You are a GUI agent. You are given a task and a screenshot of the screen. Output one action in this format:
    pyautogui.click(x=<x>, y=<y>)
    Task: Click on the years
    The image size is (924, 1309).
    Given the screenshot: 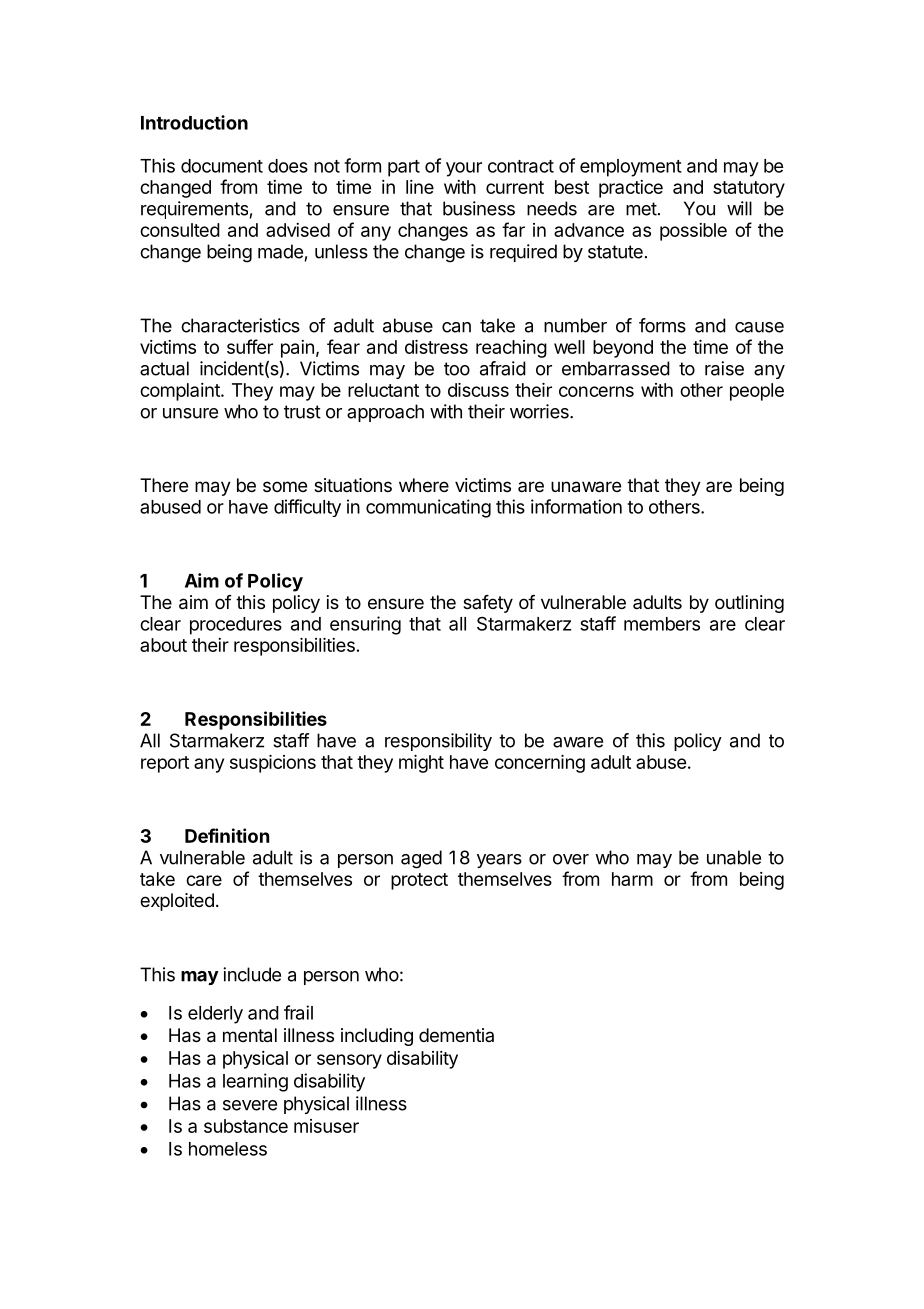 What is the action you would take?
    pyautogui.click(x=499, y=861)
